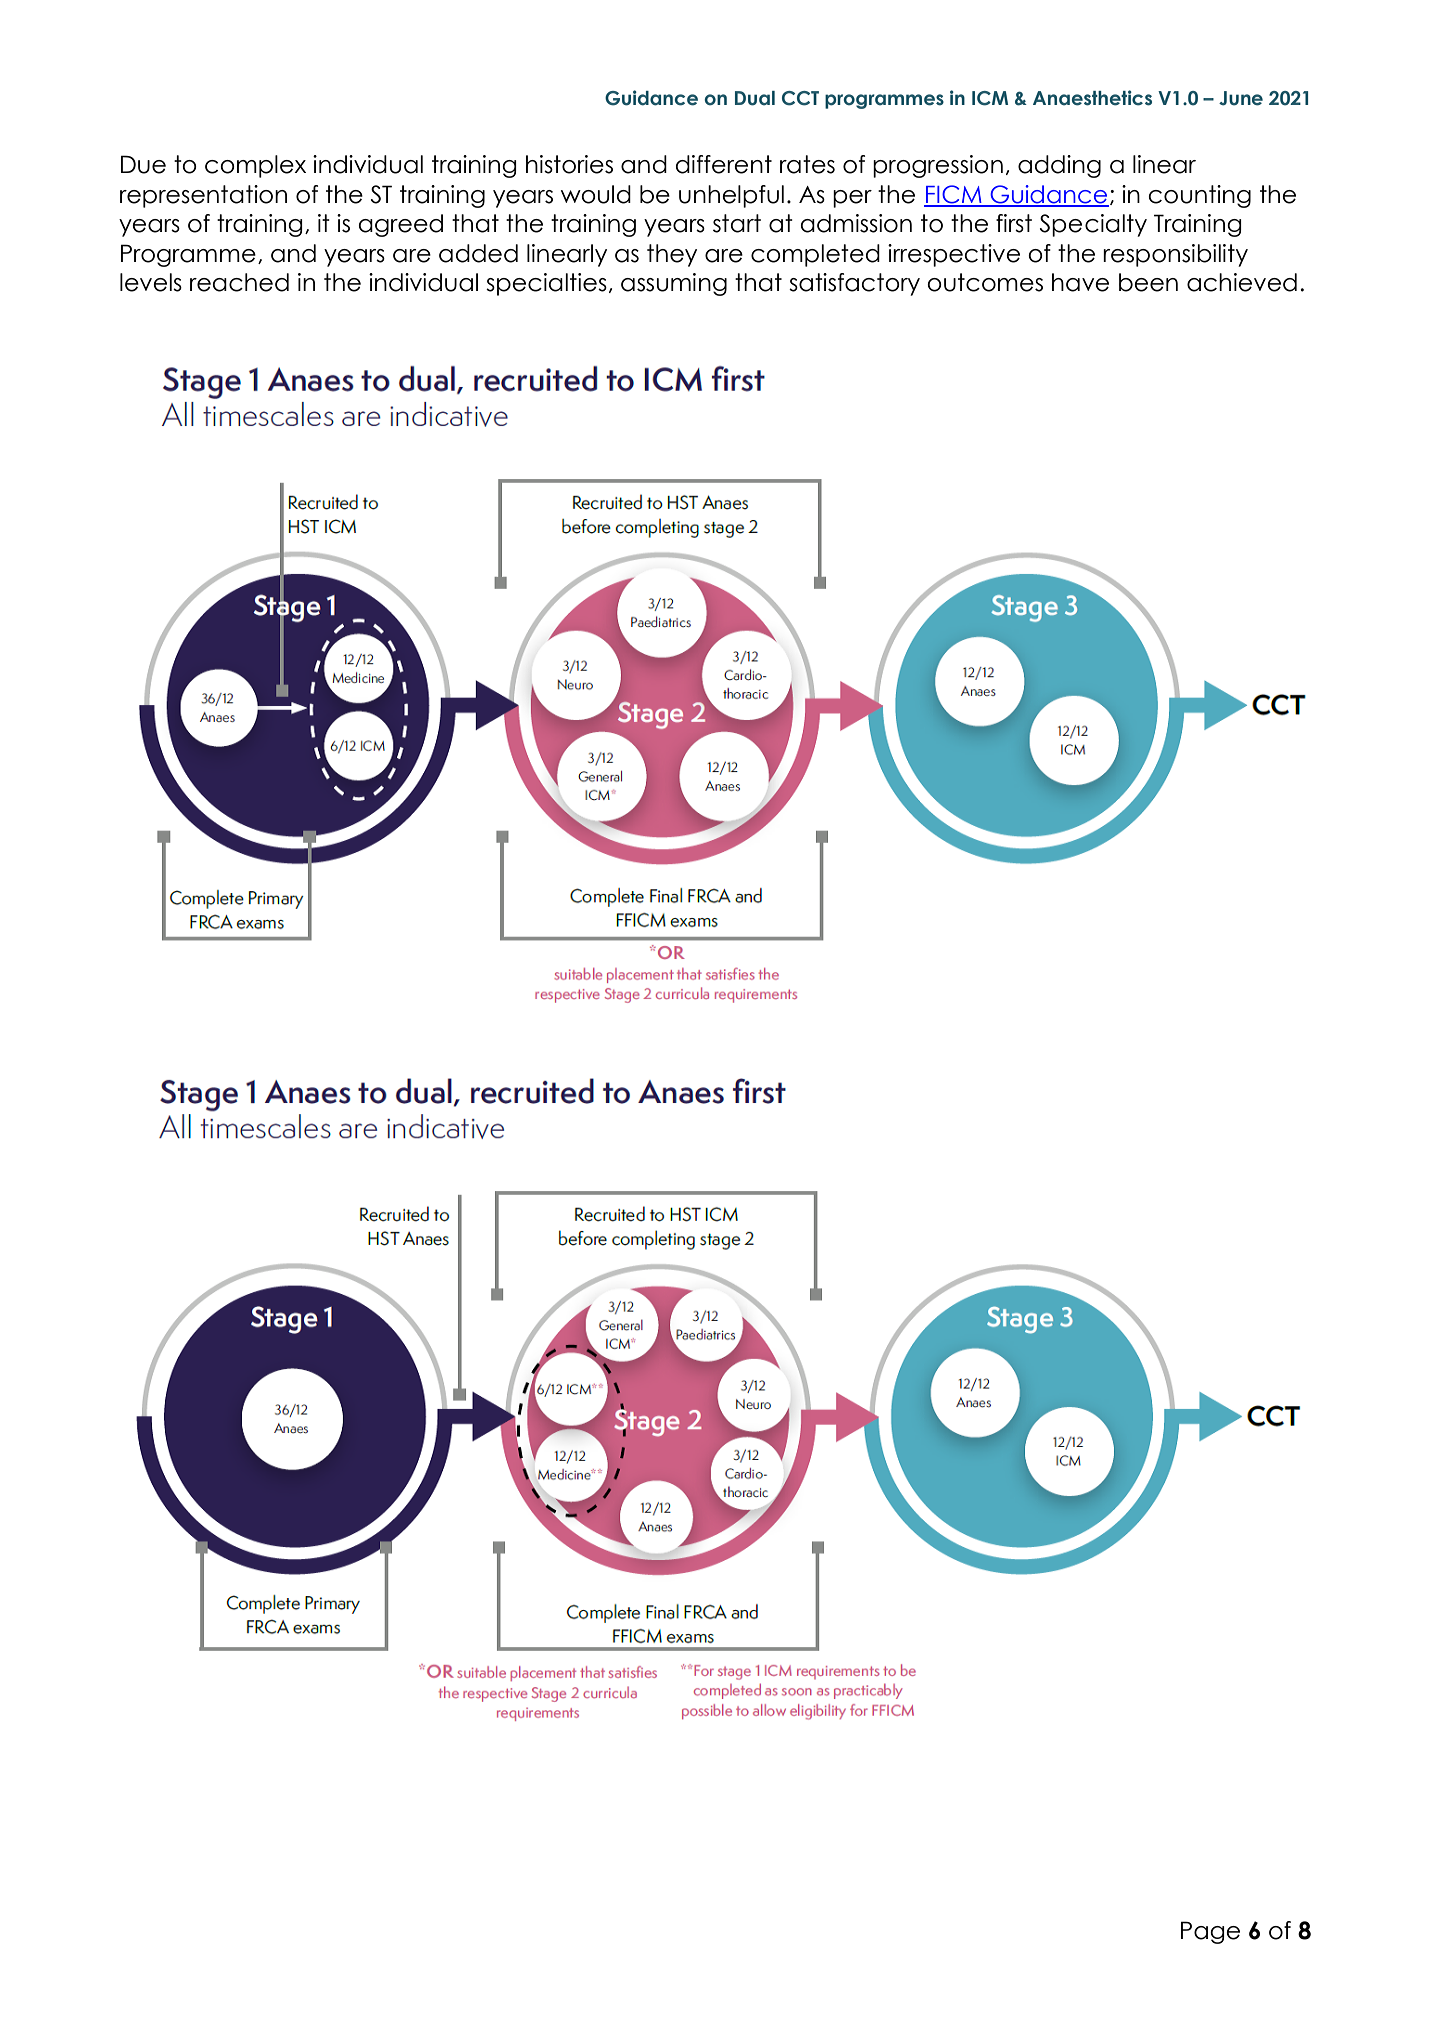  What do you see at coordinates (478, 253) in the screenshot?
I see `added` at bounding box center [478, 253].
